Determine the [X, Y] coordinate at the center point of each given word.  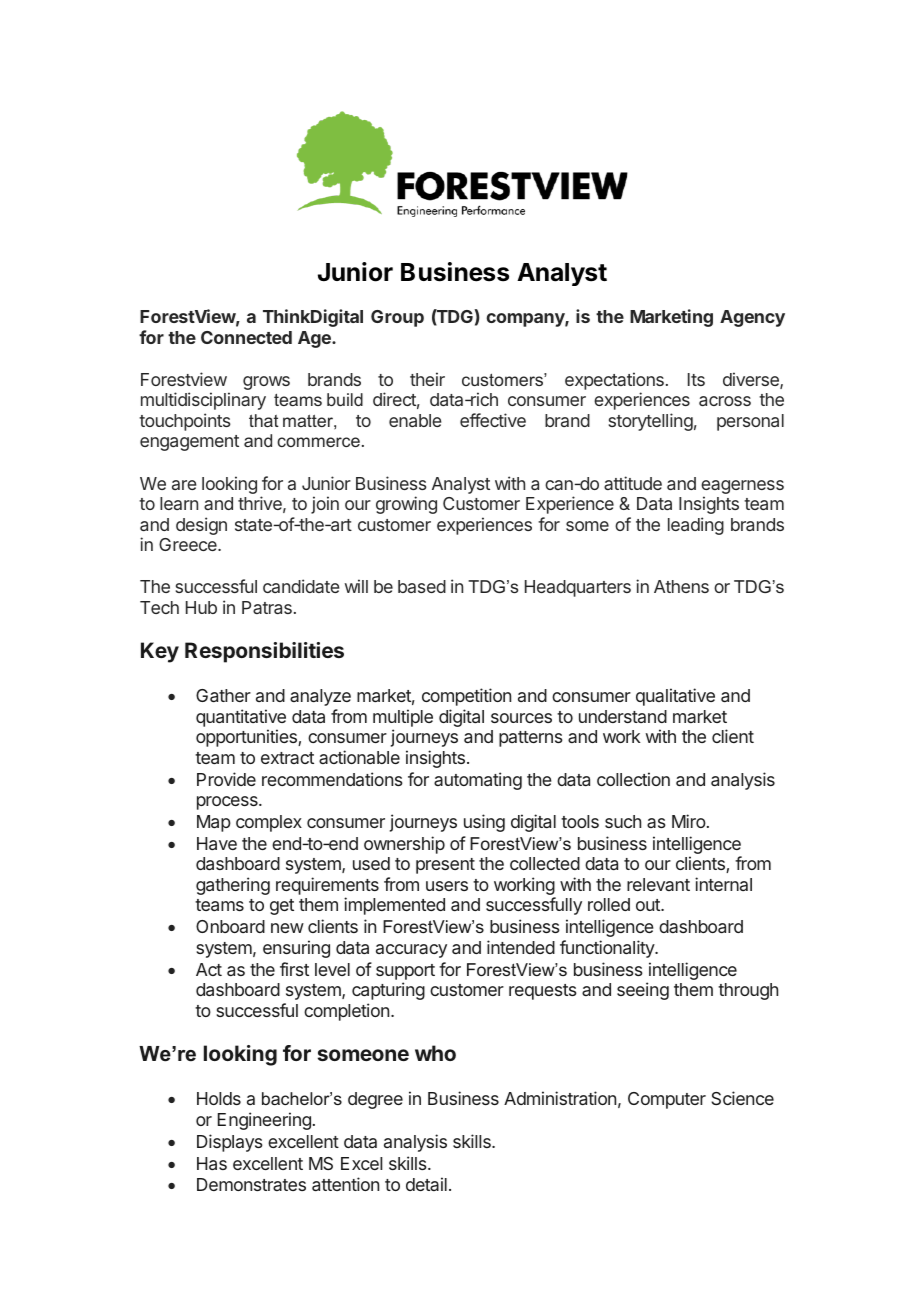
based [422, 586]
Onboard [230, 926]
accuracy [411, 951]
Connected [246, 337]
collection [633, 779]
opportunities [247, 738]
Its [696, 379]
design [201, 526]
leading [696, 526]
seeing [643, 991]
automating [478, 781]
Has [212, 1163]
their [427, 379]
